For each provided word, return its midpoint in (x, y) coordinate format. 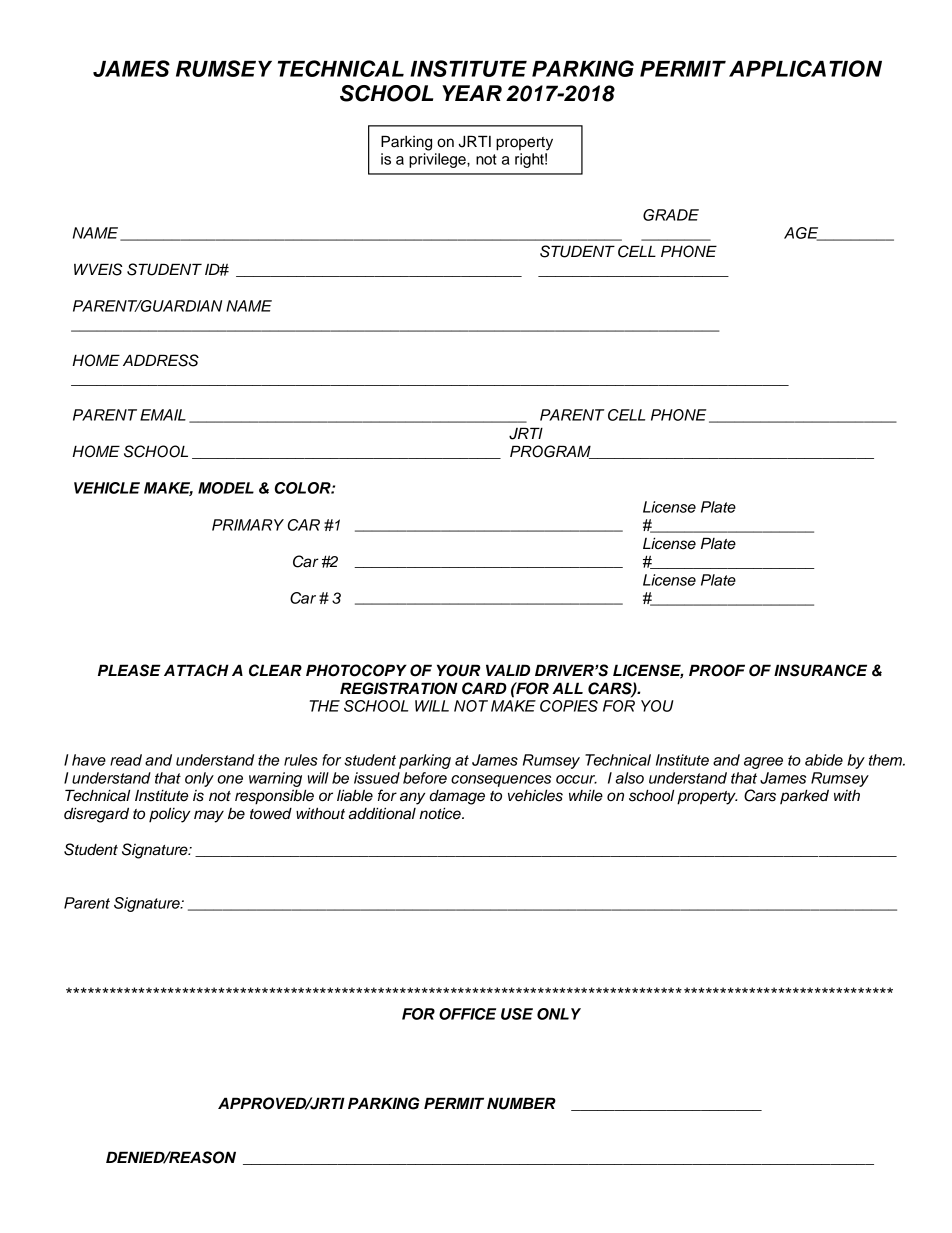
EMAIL (163, 415)
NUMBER (521, 1103)
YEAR (472, 93)
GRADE (671, 215)
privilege (438, 160)
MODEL (226, 488)
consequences (501, 781)
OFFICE (467, 1014)
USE (517, 1014)
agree (763, 763)
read (126, 760)
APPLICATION (805, 68)
